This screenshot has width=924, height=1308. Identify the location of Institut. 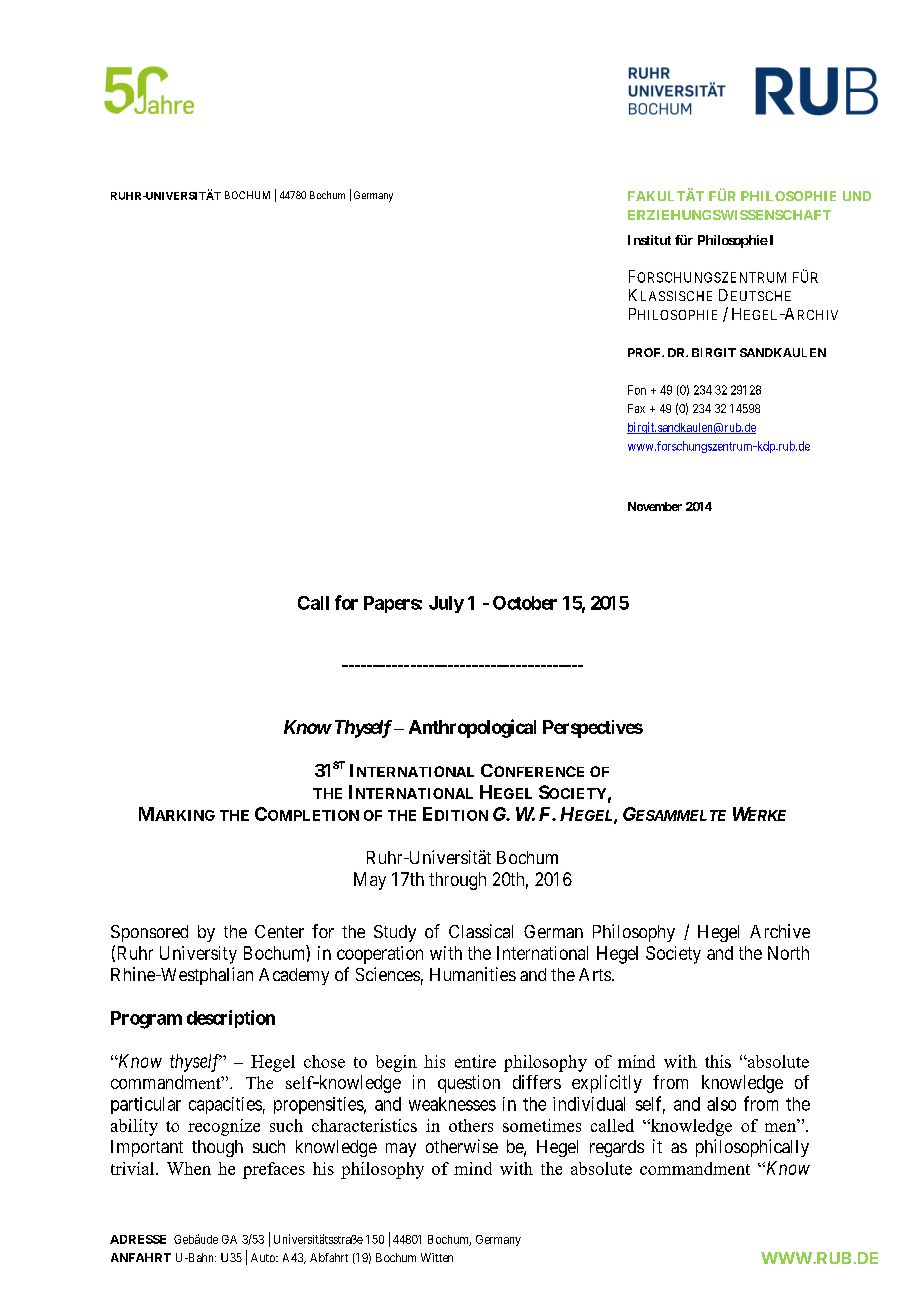
(649, 240).
